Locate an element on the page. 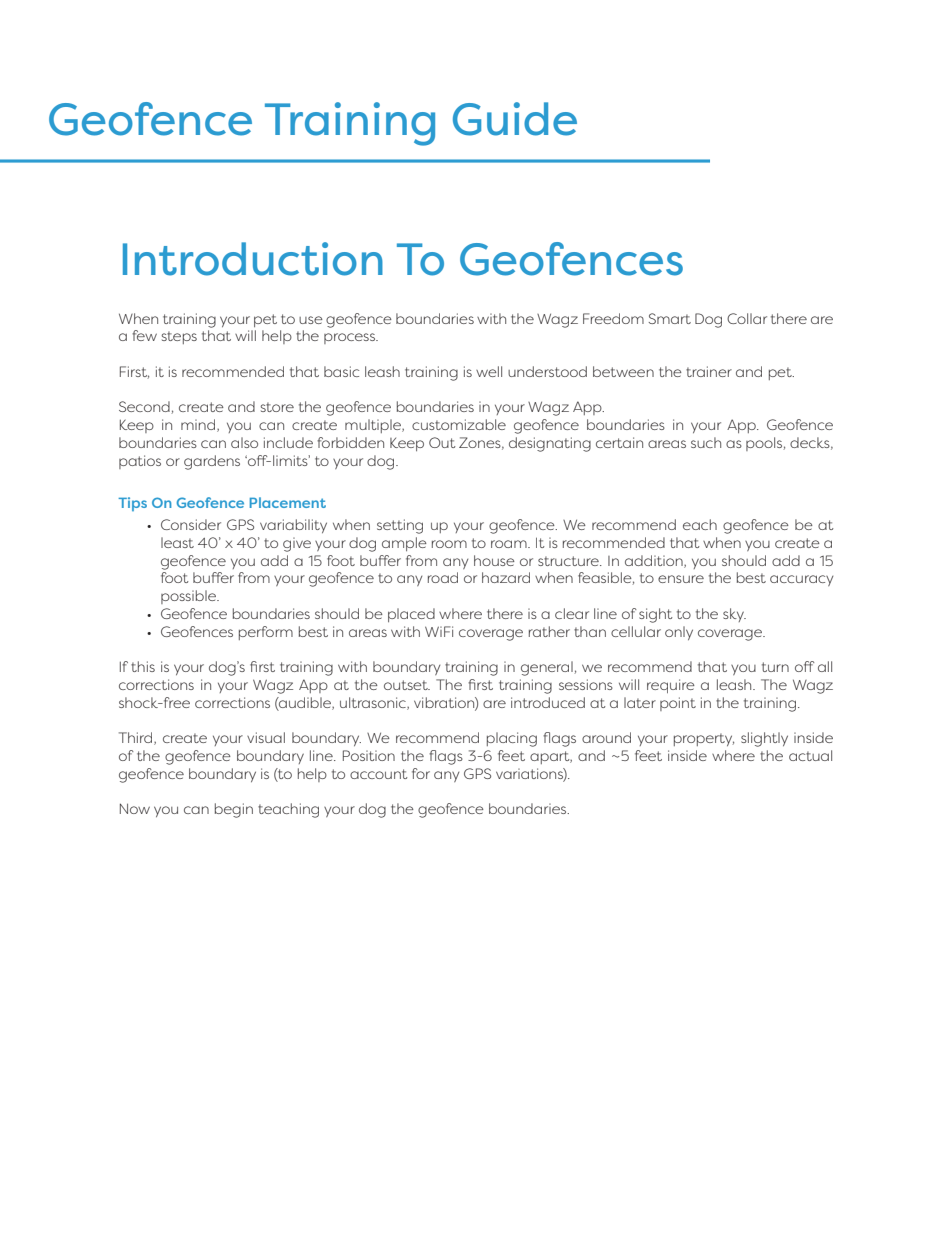 The width and height of the document is (952, 1233). well is located at coordinates (489, 371).
